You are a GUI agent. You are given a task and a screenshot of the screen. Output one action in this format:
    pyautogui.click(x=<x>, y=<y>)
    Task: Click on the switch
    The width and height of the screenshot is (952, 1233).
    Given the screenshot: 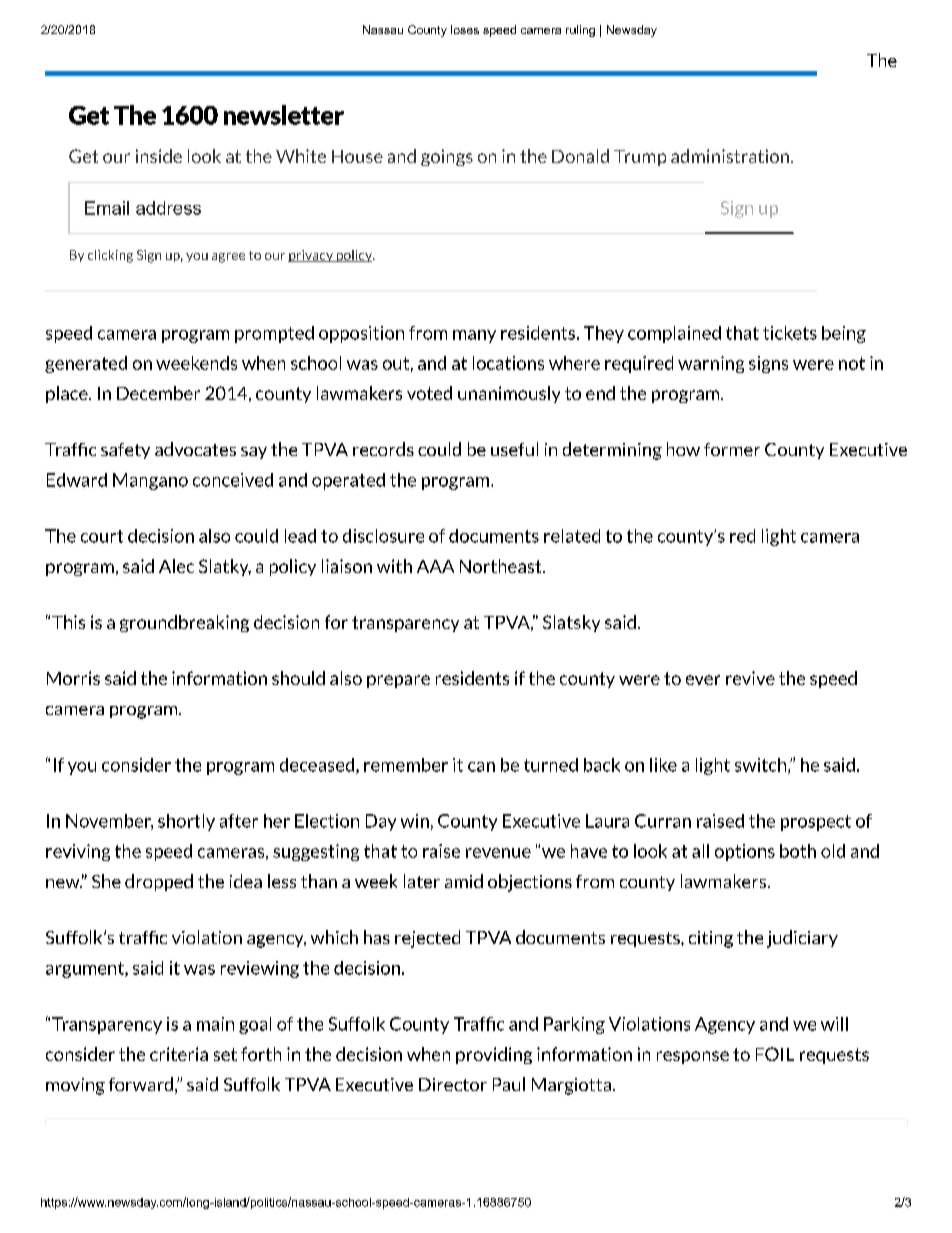 What is the action you would take?
    pyautogui.click(x=762, y=766)
